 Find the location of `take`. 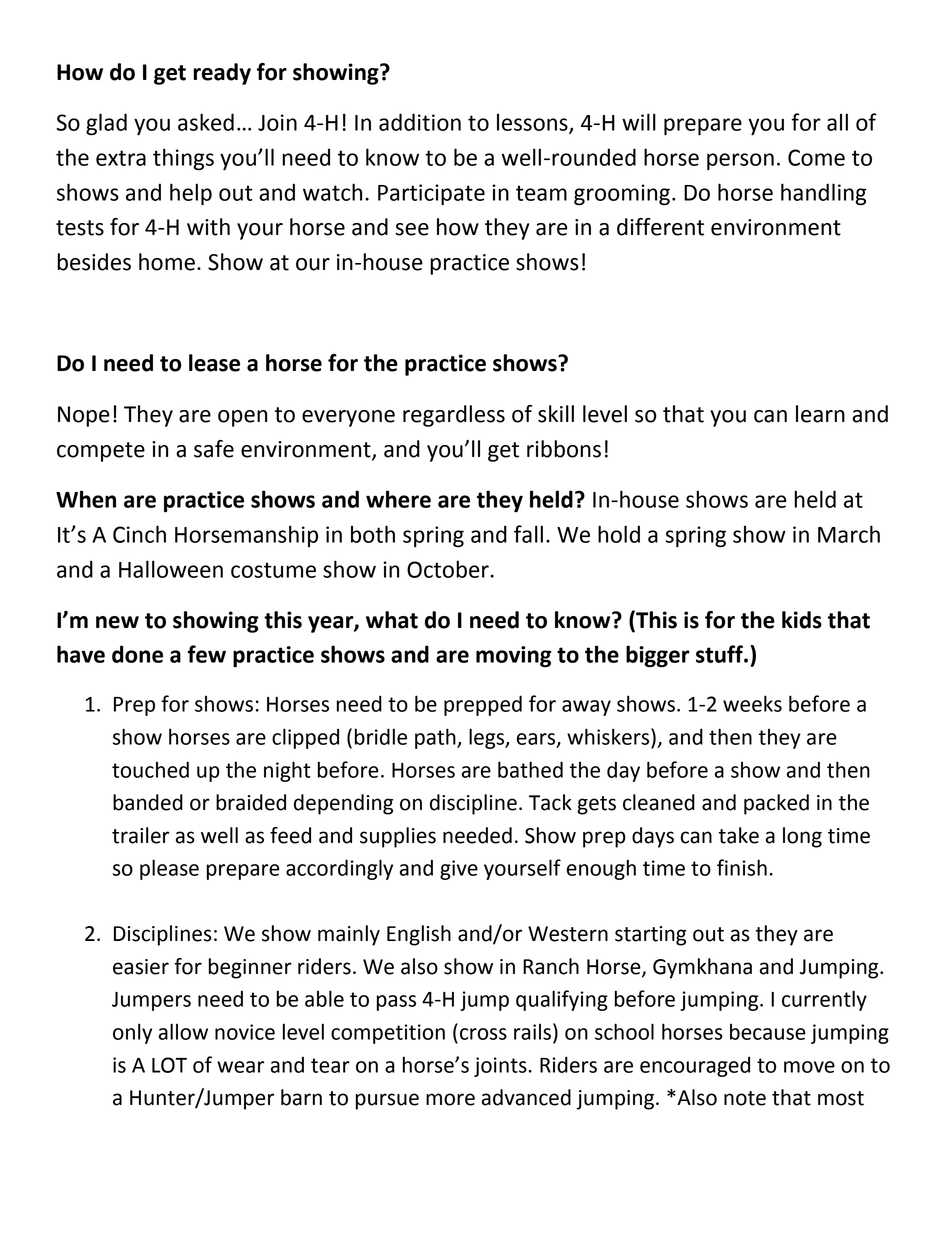

take is located at coordinates (739, 835).
